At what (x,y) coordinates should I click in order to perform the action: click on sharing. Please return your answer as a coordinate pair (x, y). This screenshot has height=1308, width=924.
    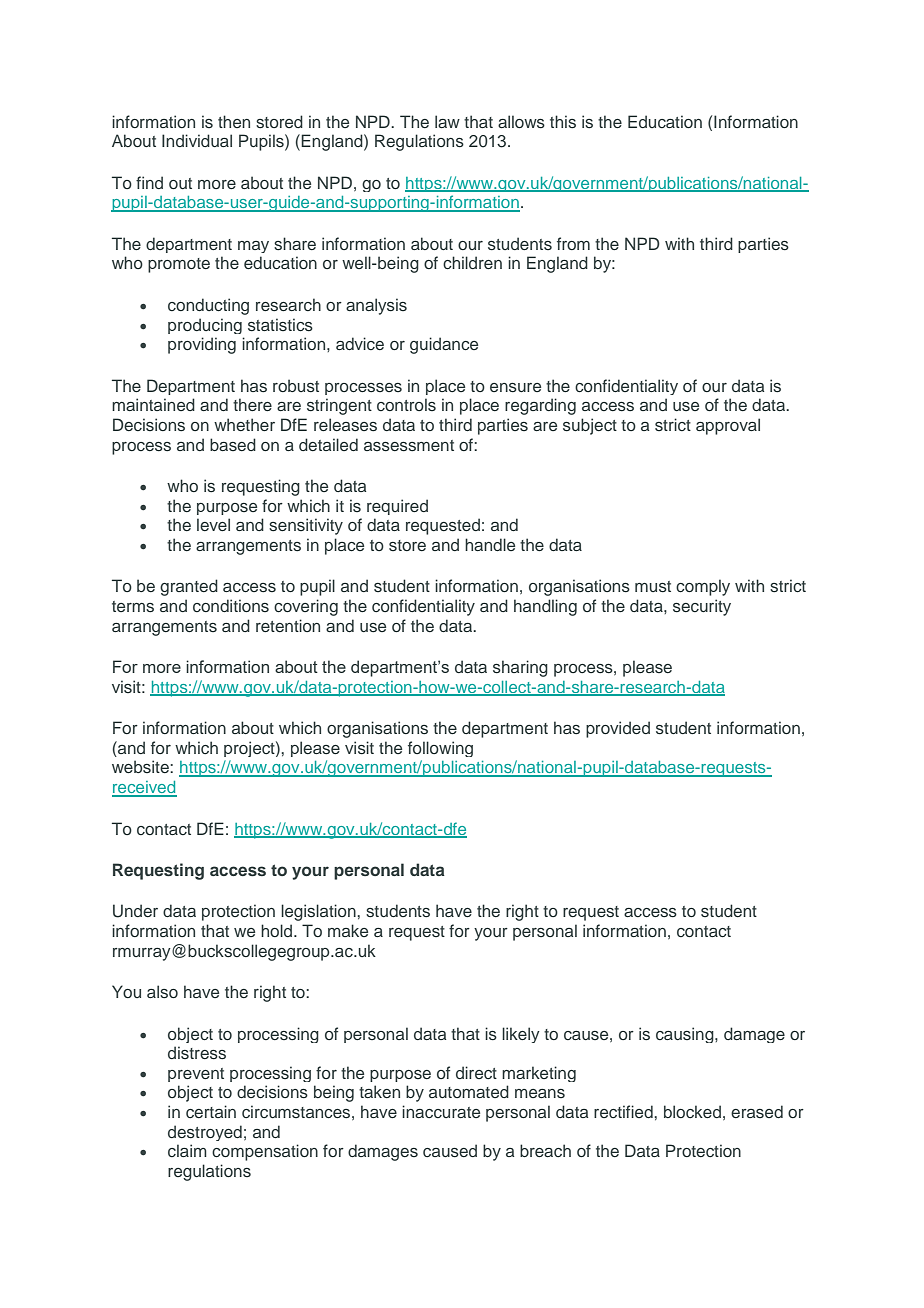
    Looking at the image, I should click on (520, 668).
